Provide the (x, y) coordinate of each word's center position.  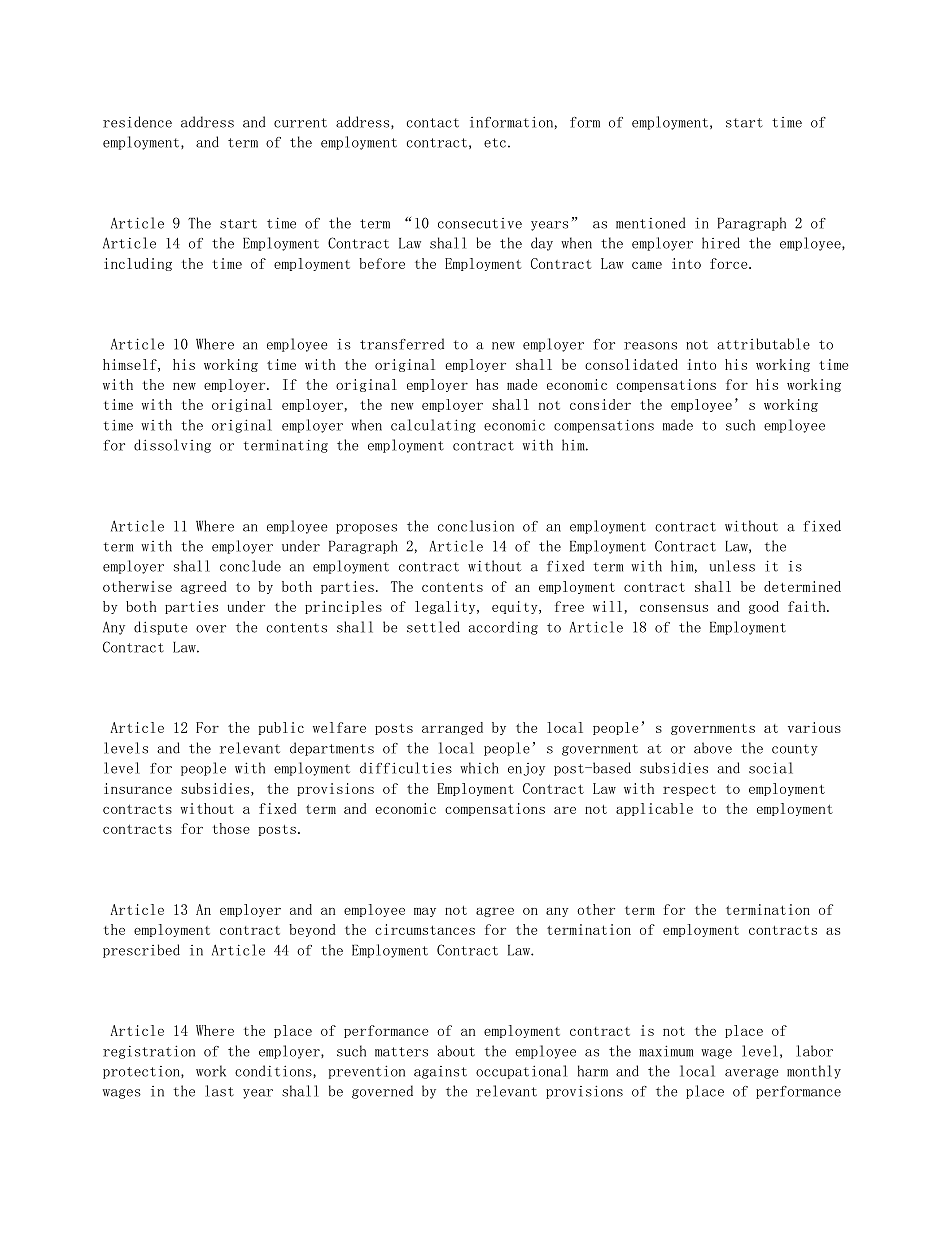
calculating (433, 426)
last (219, 1091)
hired (721, 243)
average (752, 1074)
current (300, 123)
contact (433, 123)
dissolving (172, 446)
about (456, 1051)
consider (600, 404)
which (479, 768)
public (281, 728)
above (713, 748)
